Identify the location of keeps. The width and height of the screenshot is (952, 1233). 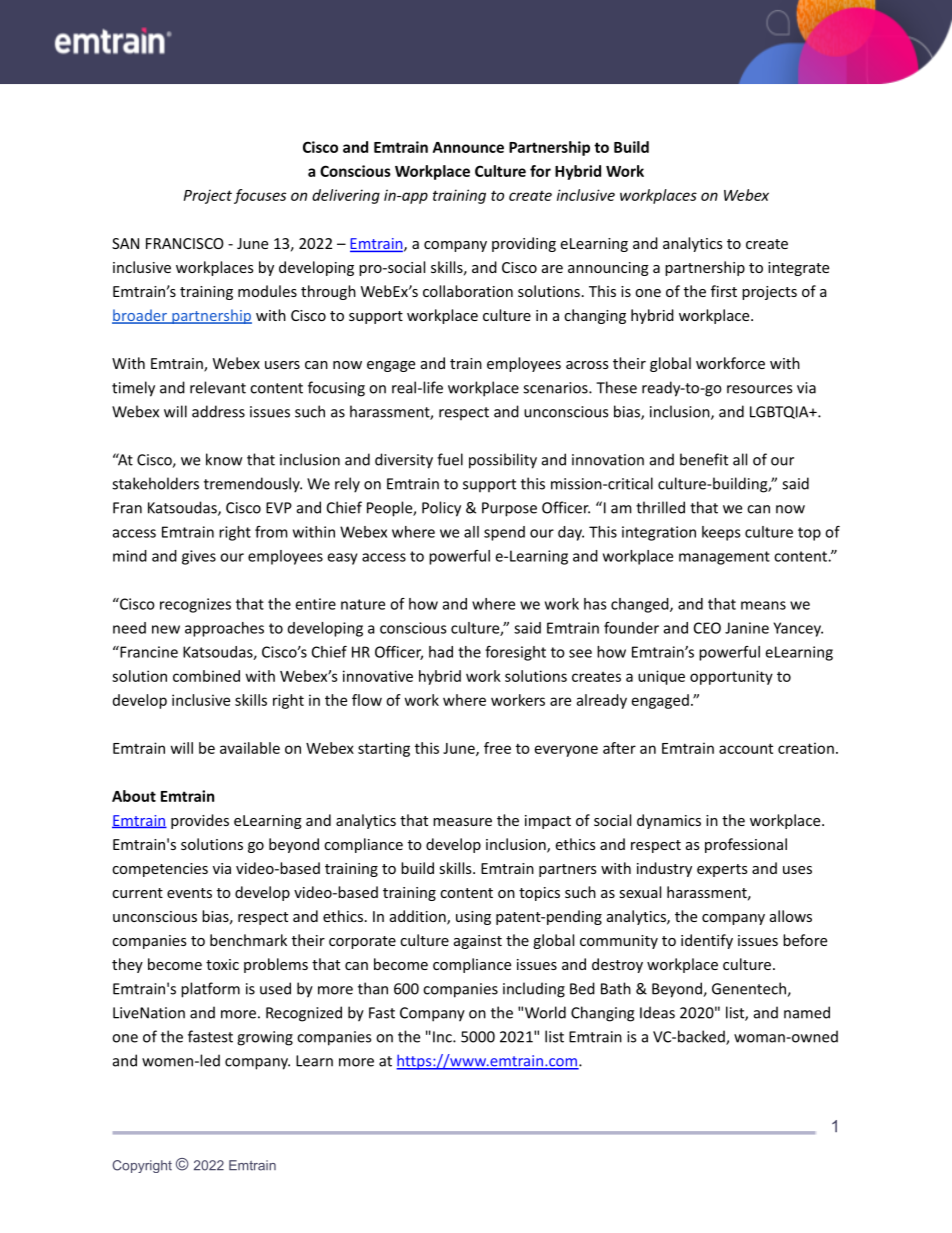
(721, 533).
